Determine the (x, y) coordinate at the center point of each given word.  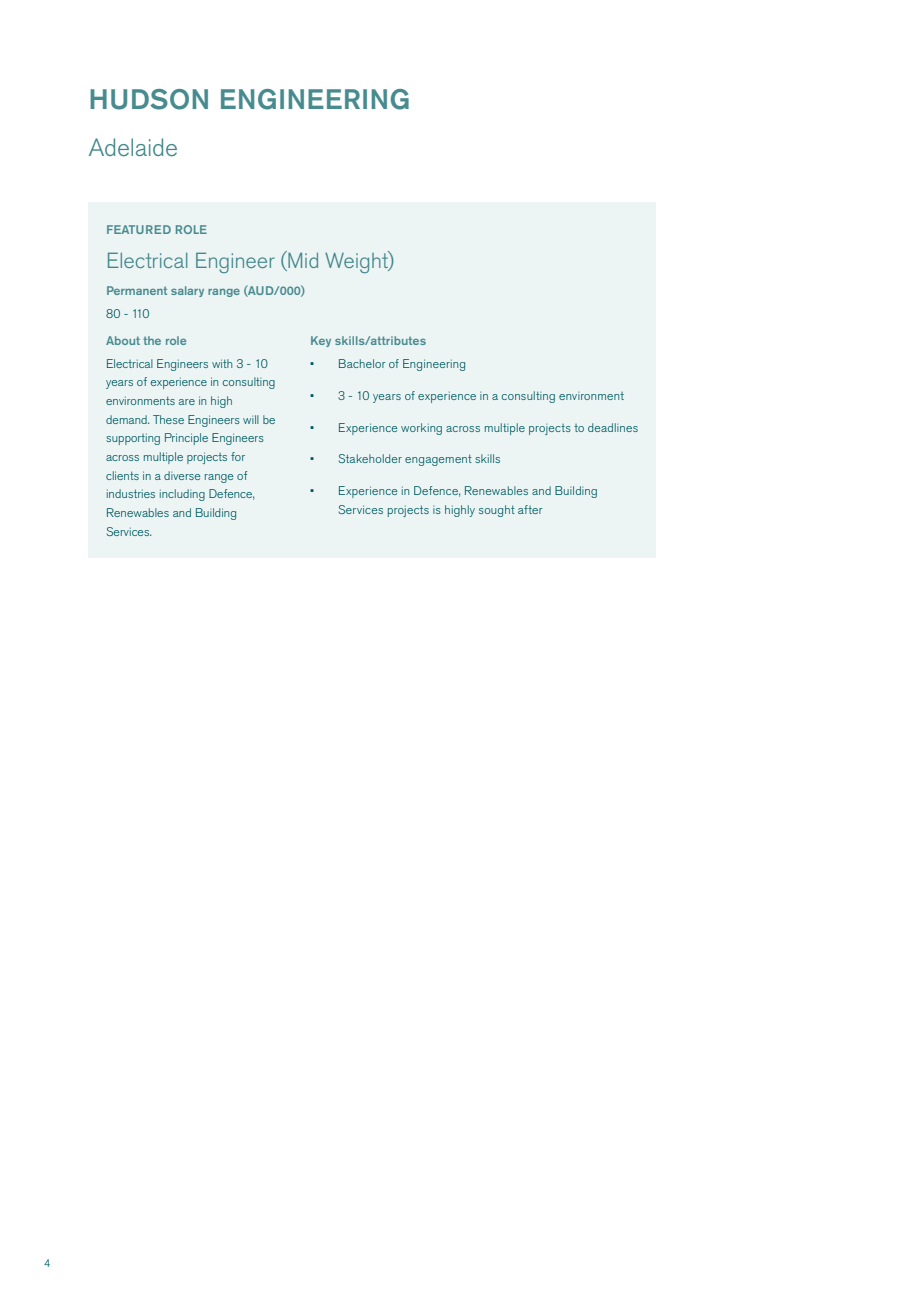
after (530, 509)
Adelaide (133, 147)
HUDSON (149, 99)
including (182, 495)
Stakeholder (370, 458)
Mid (302, 261)
